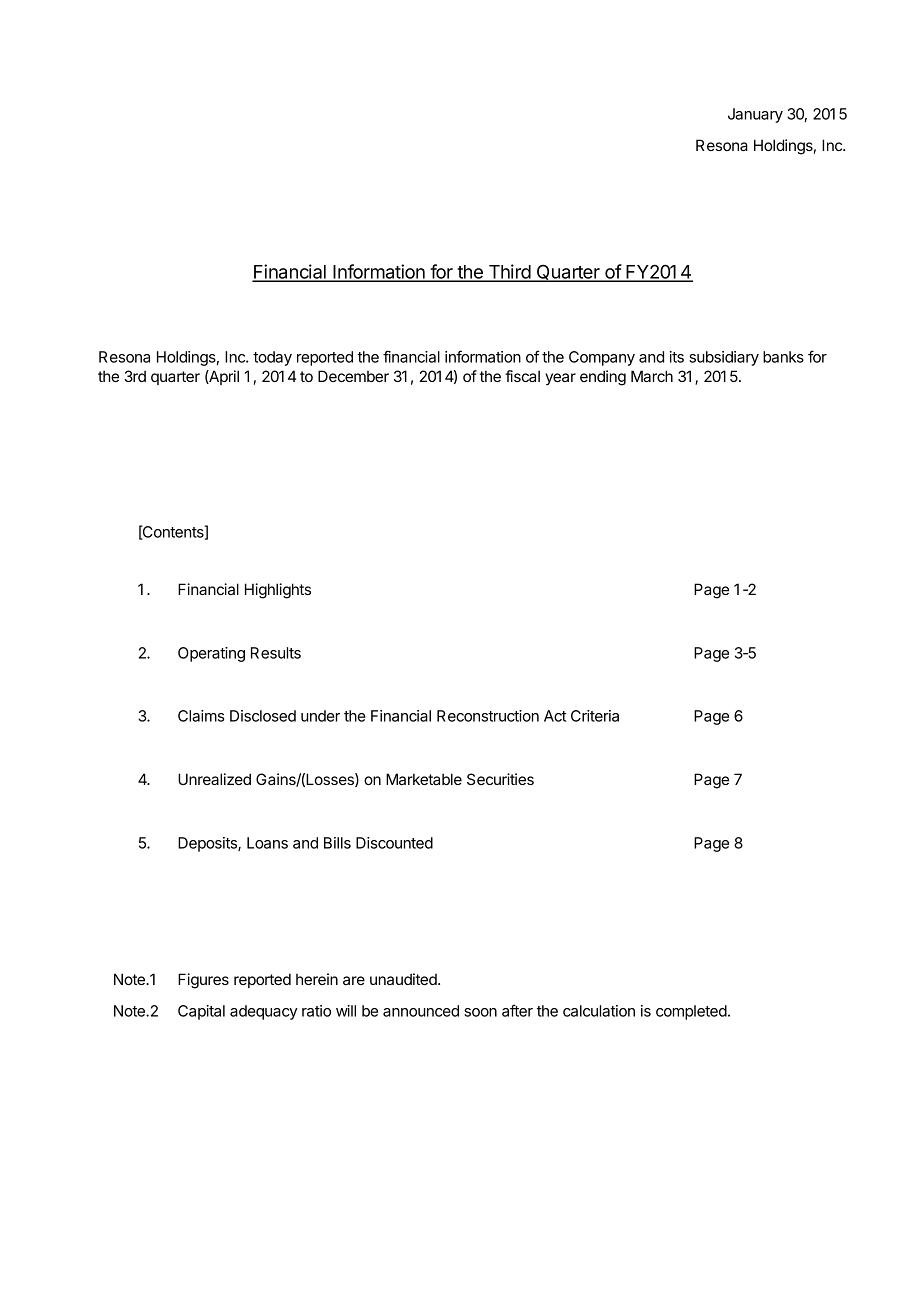  I want to click on Reconstruction, so click(488, 716).
